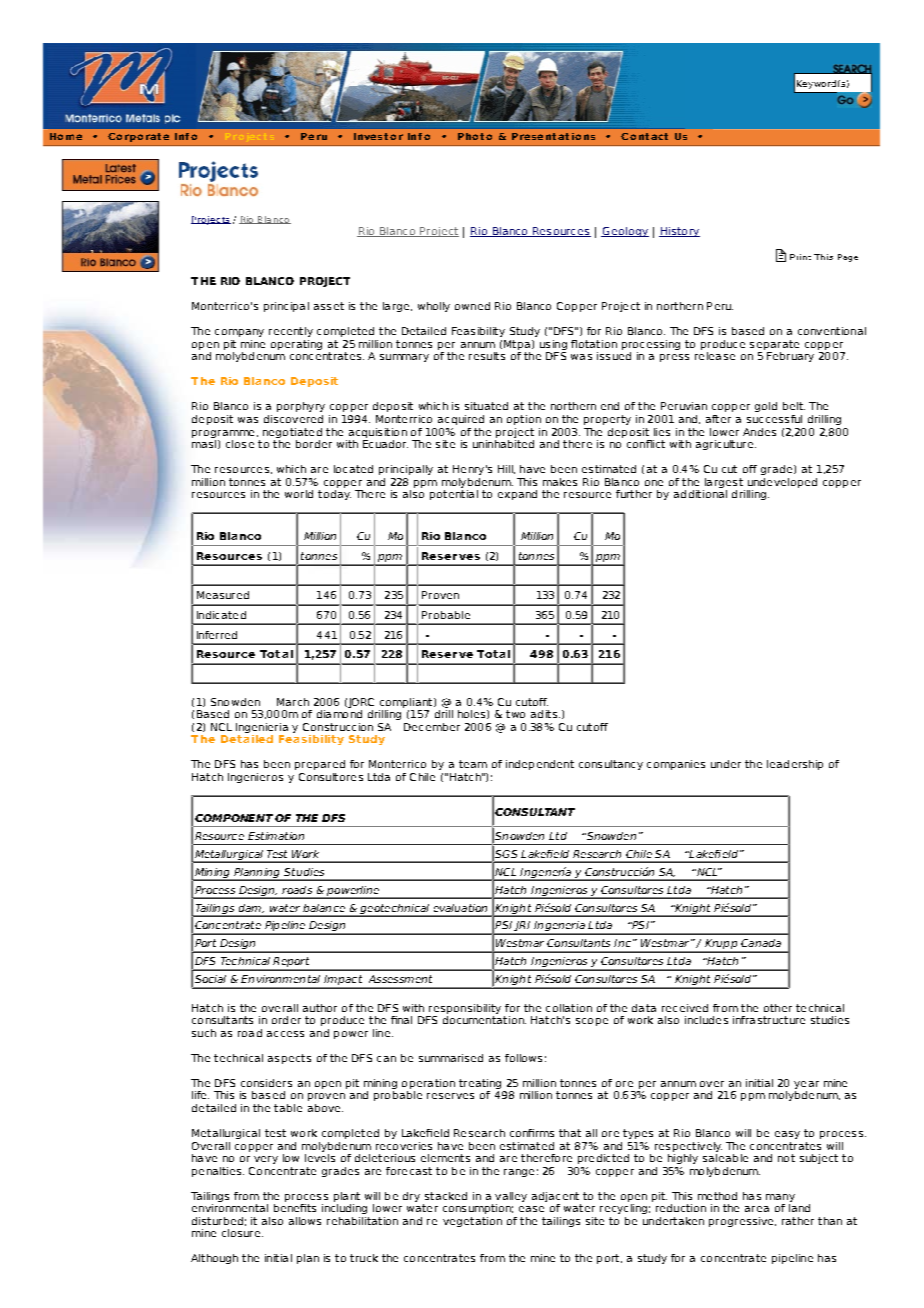 The image size is (924, 1308). What do you see at coordinates (769, 1020) in the page?
I see `infrastructure` at bounding box center [769, 1020].
